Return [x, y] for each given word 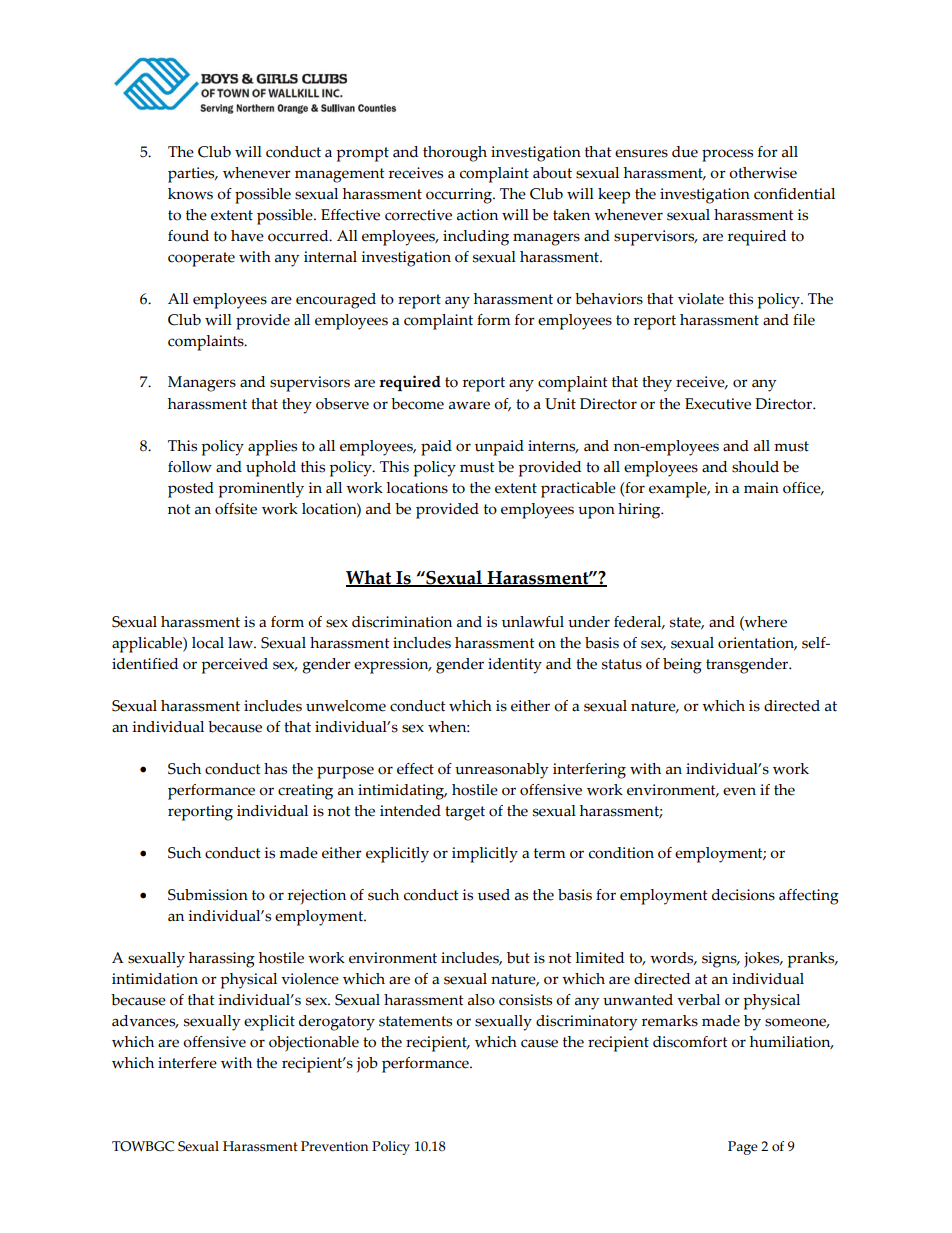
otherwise [763, 173]
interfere [187, 1063]
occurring [460, 196]
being [682, 666]
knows [190, 194]
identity [515, 666]
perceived [234, 666]
